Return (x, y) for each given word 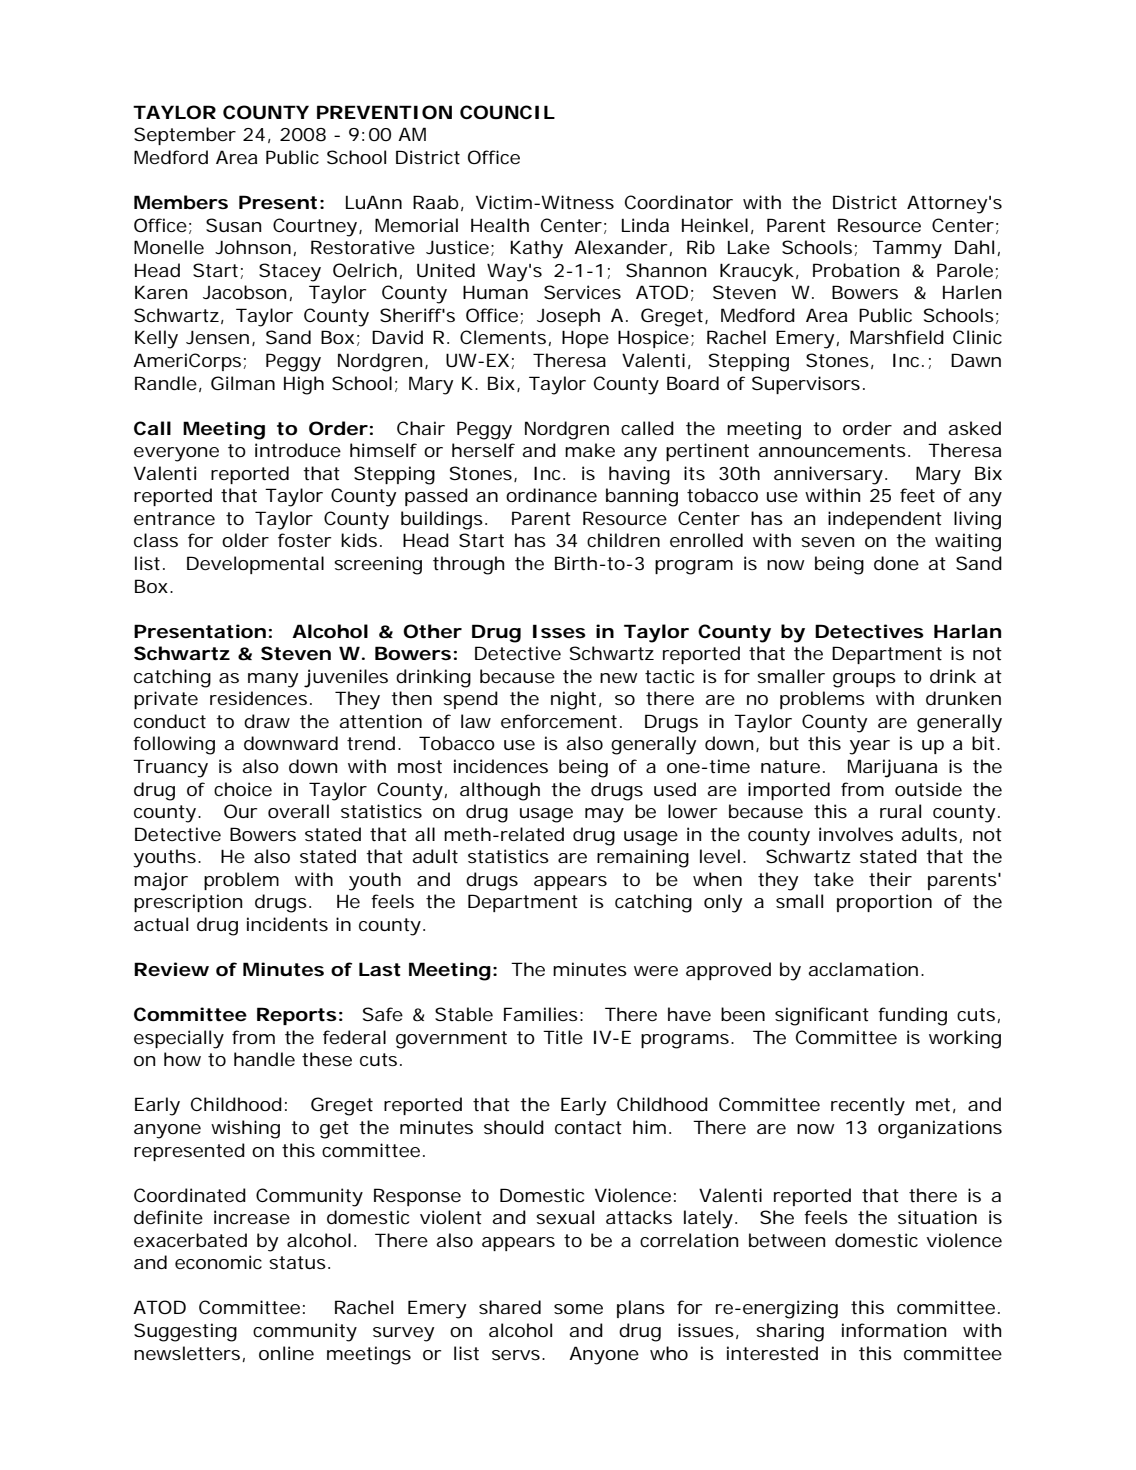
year (869, 747)
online (286, 1353)
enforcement (559, 721)
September (185, 136)
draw (267, 721)
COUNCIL (507, 112)
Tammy (907, 249)
